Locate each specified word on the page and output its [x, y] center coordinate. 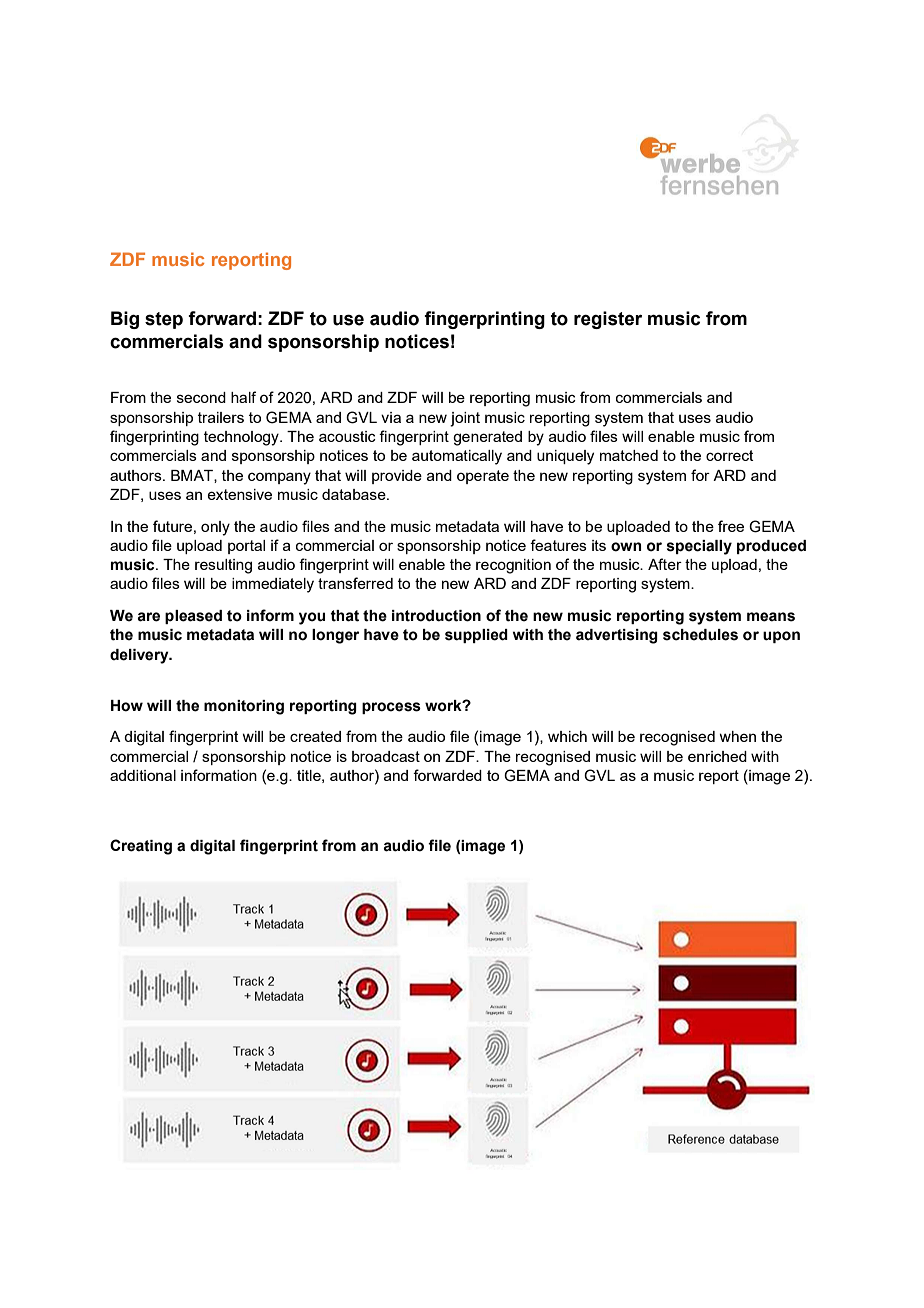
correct [730, 455]
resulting [223, 566]
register [608, 320]
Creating [141, 847]
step [164, 320]
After [665, 564]
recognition [513, 566]
